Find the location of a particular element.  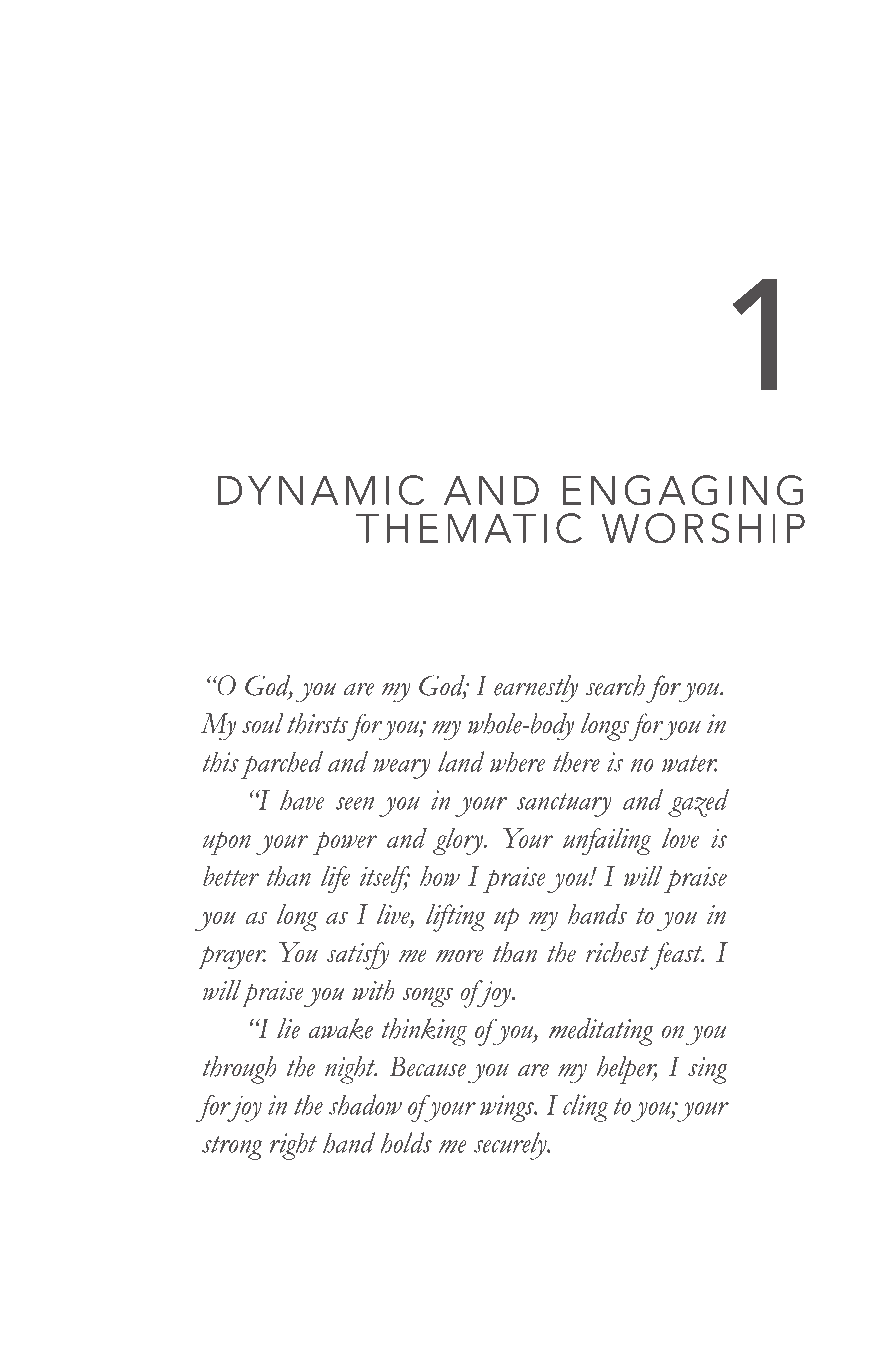

right is located at coordinates (293, 1146).
